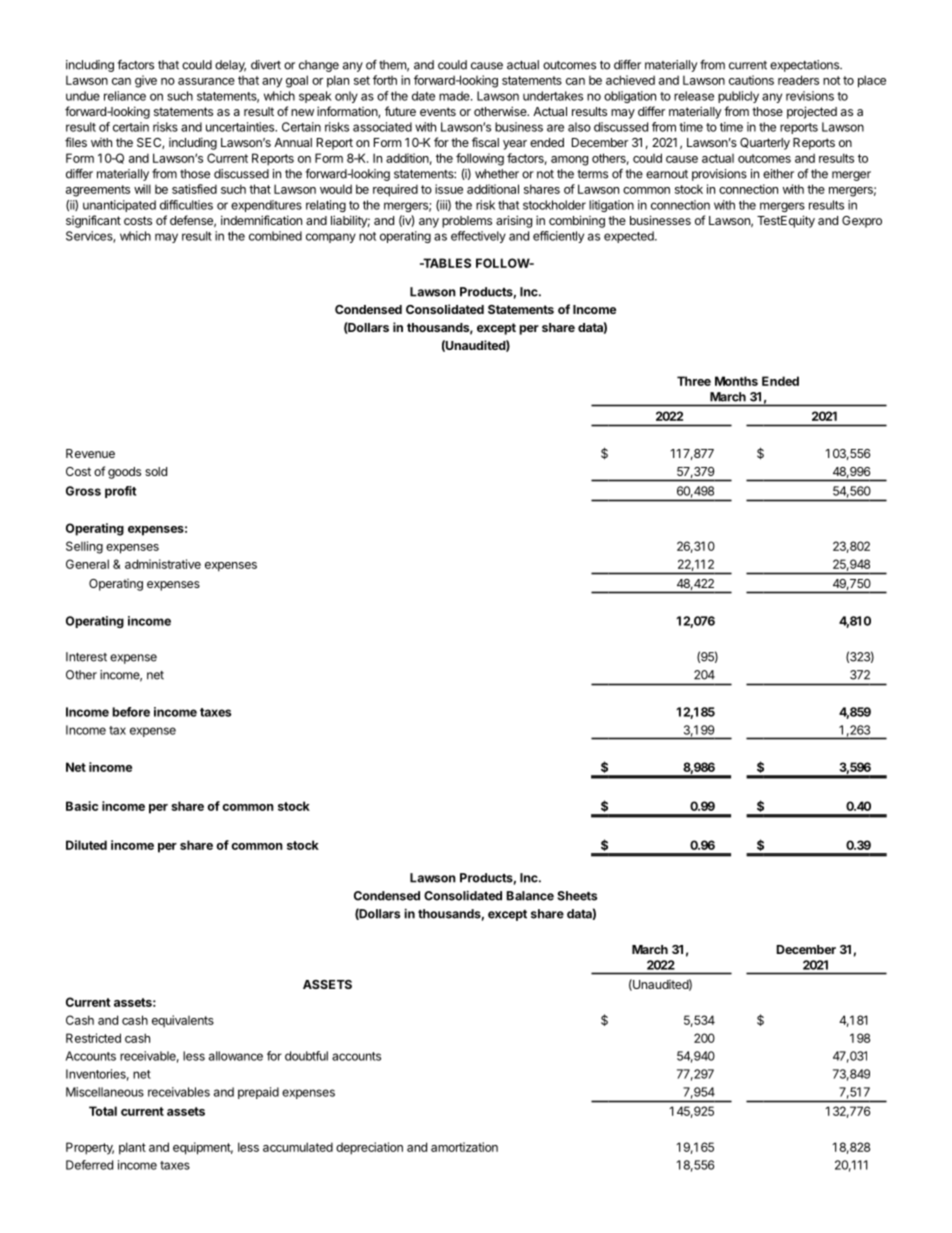 Image resolution: width=952 pixels, height=1233 pixels. Describe the element at coordinates (103, 1111) in the screenshot. I see `Total` at that location.
